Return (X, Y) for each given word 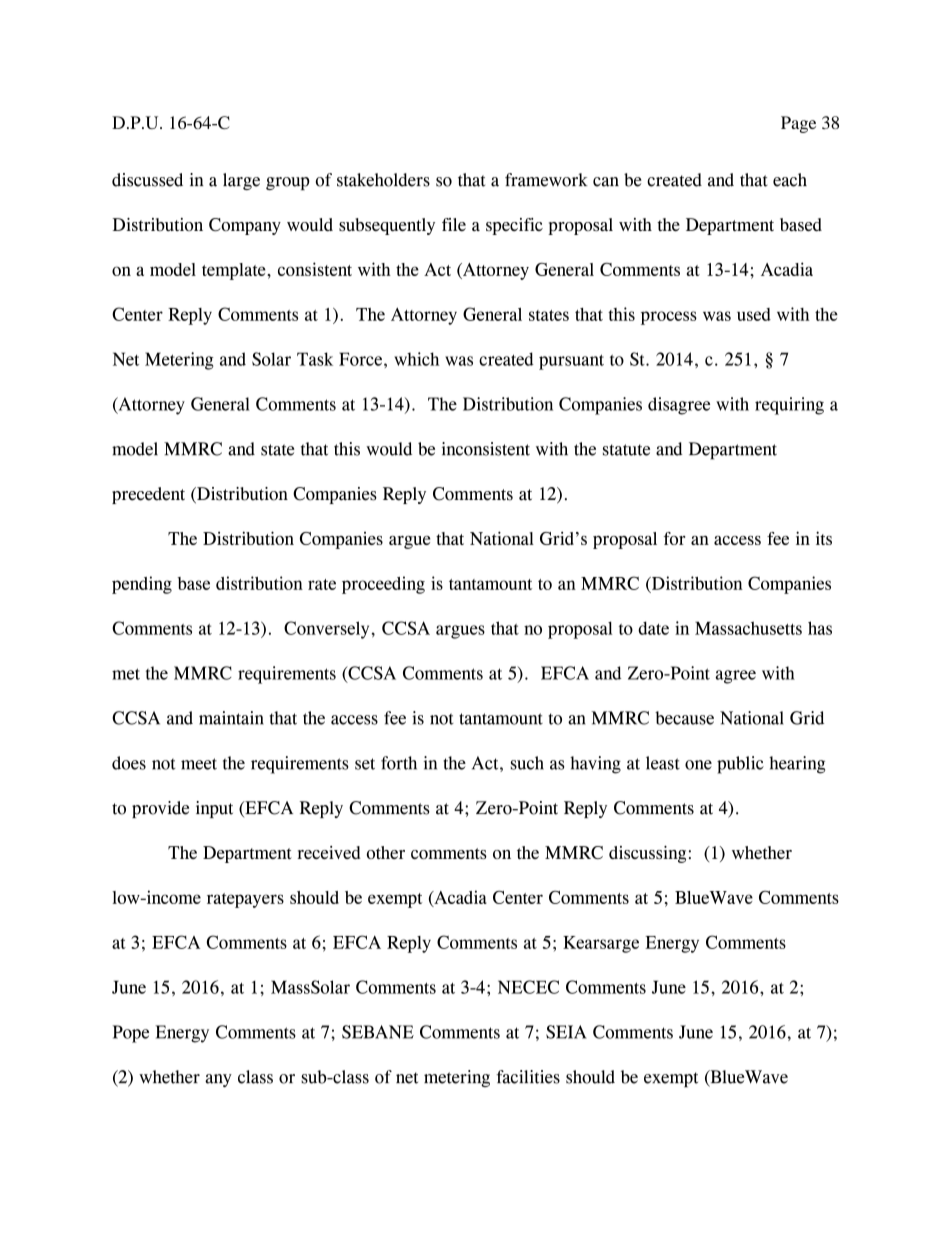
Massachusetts (748, 628)
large (241, 181)
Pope (131, 1034)
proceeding (383, 585)
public (740, 765)
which (416, 359)
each (790, 180)
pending (142, 585)
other (386, 852)
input (214, 809)
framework (546, 180)
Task (315, 359)
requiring (789, 406)
